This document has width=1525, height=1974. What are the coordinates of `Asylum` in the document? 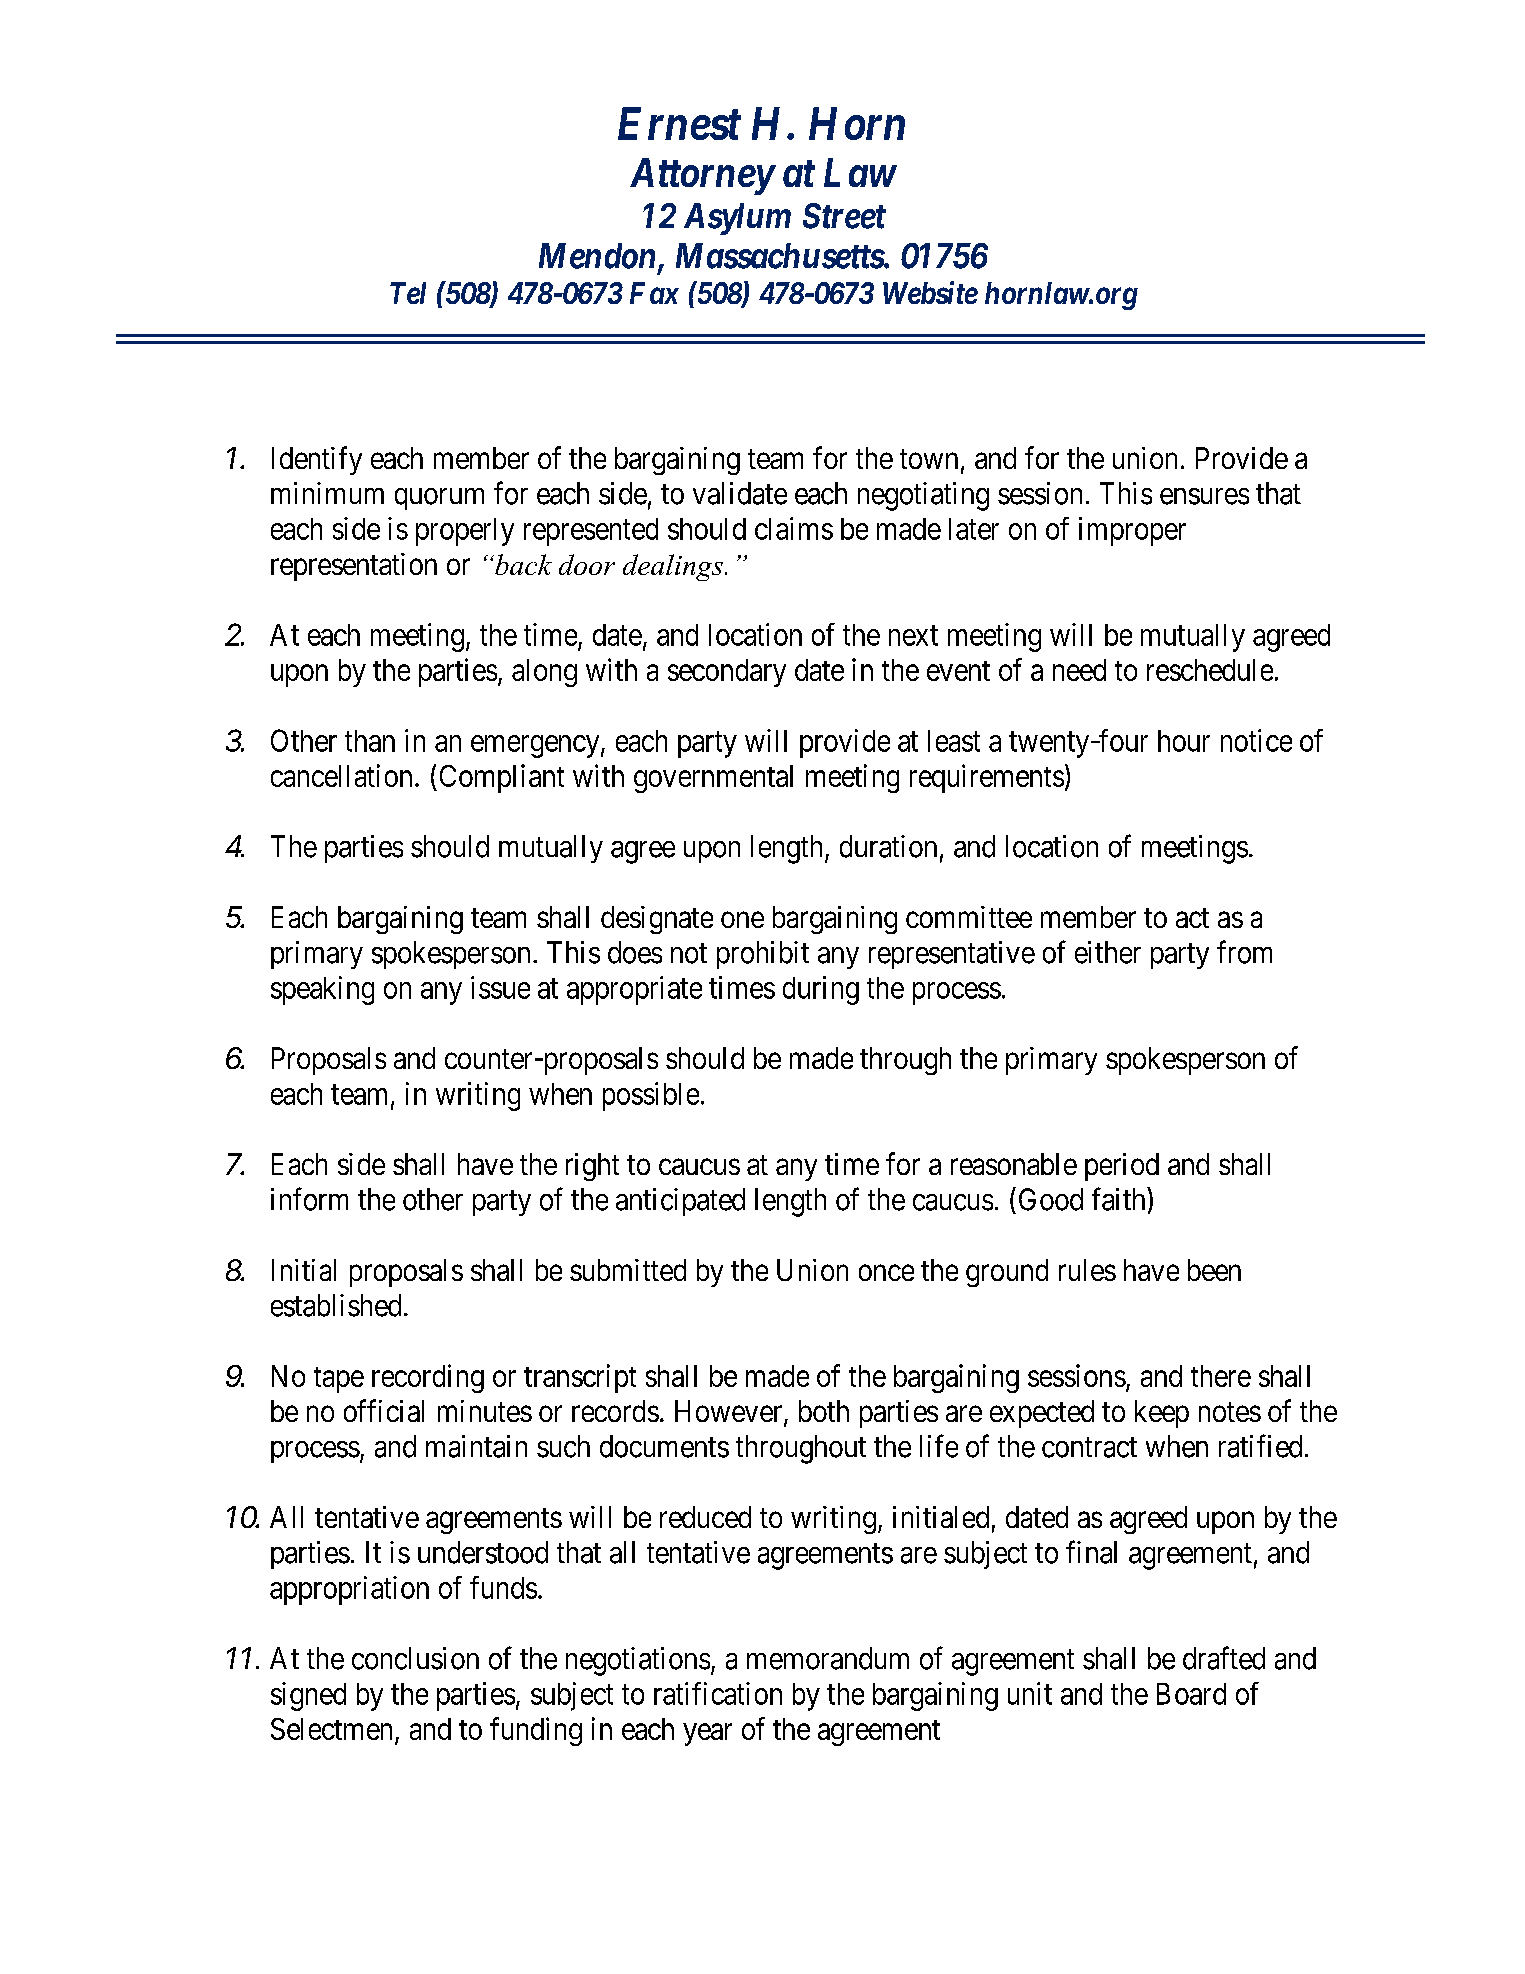 It's located at (737, 219).
